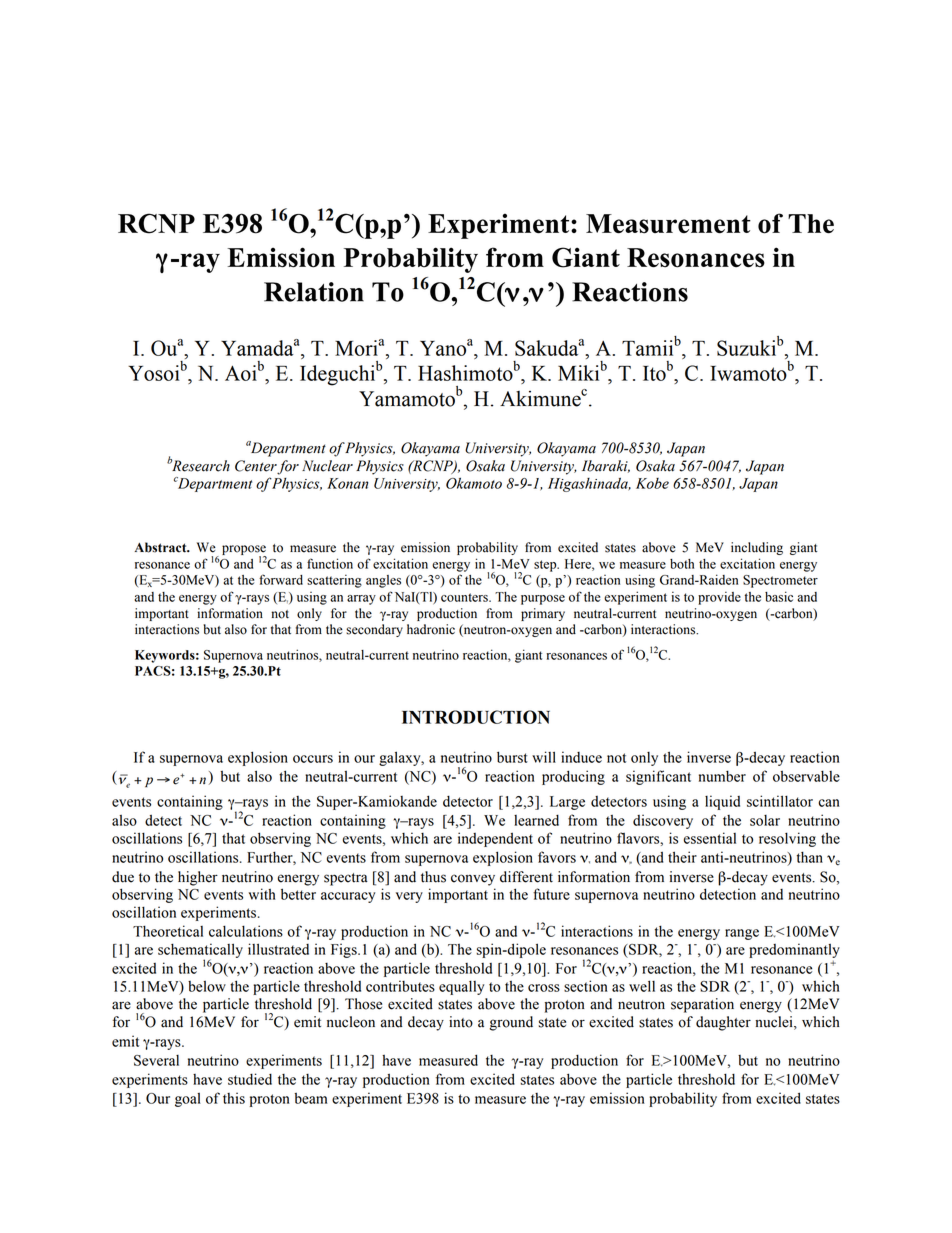 This screenshot has width=952, height=1233. What do you see at coordinates (314, 292) in the screenshot?
I see `Relation` at bounding box center [314, 292].
